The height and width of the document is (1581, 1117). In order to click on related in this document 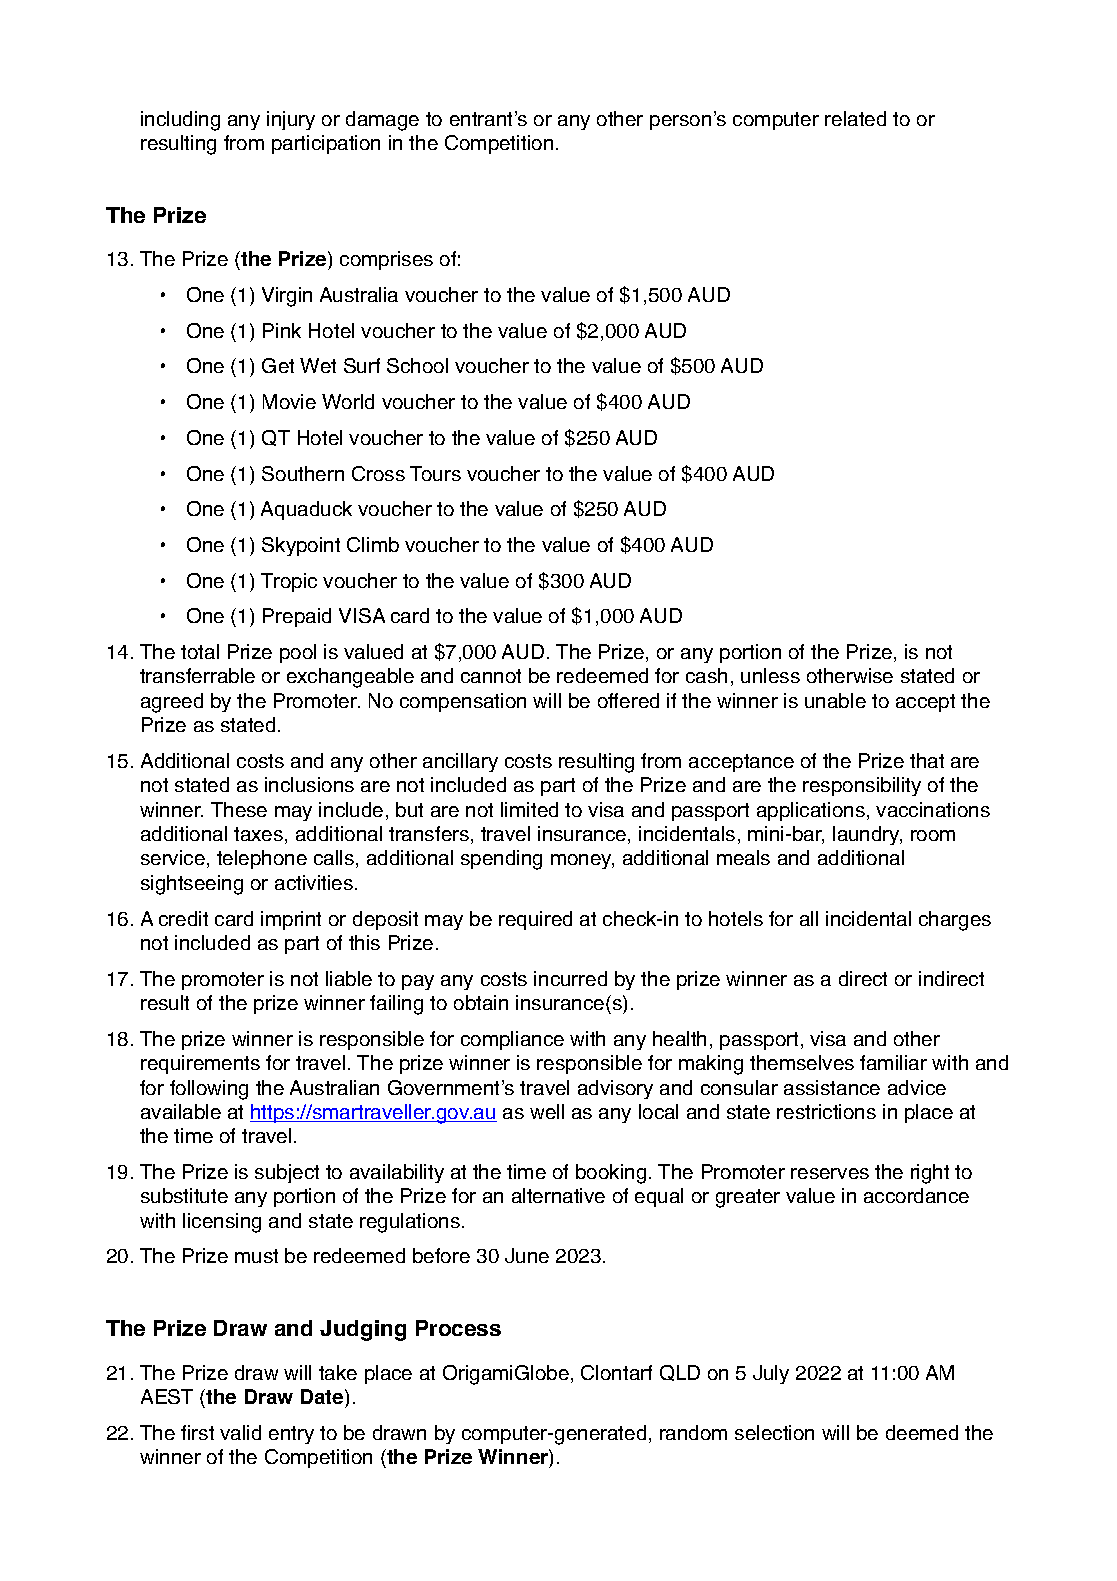, I will do `click(855, 118)`.
